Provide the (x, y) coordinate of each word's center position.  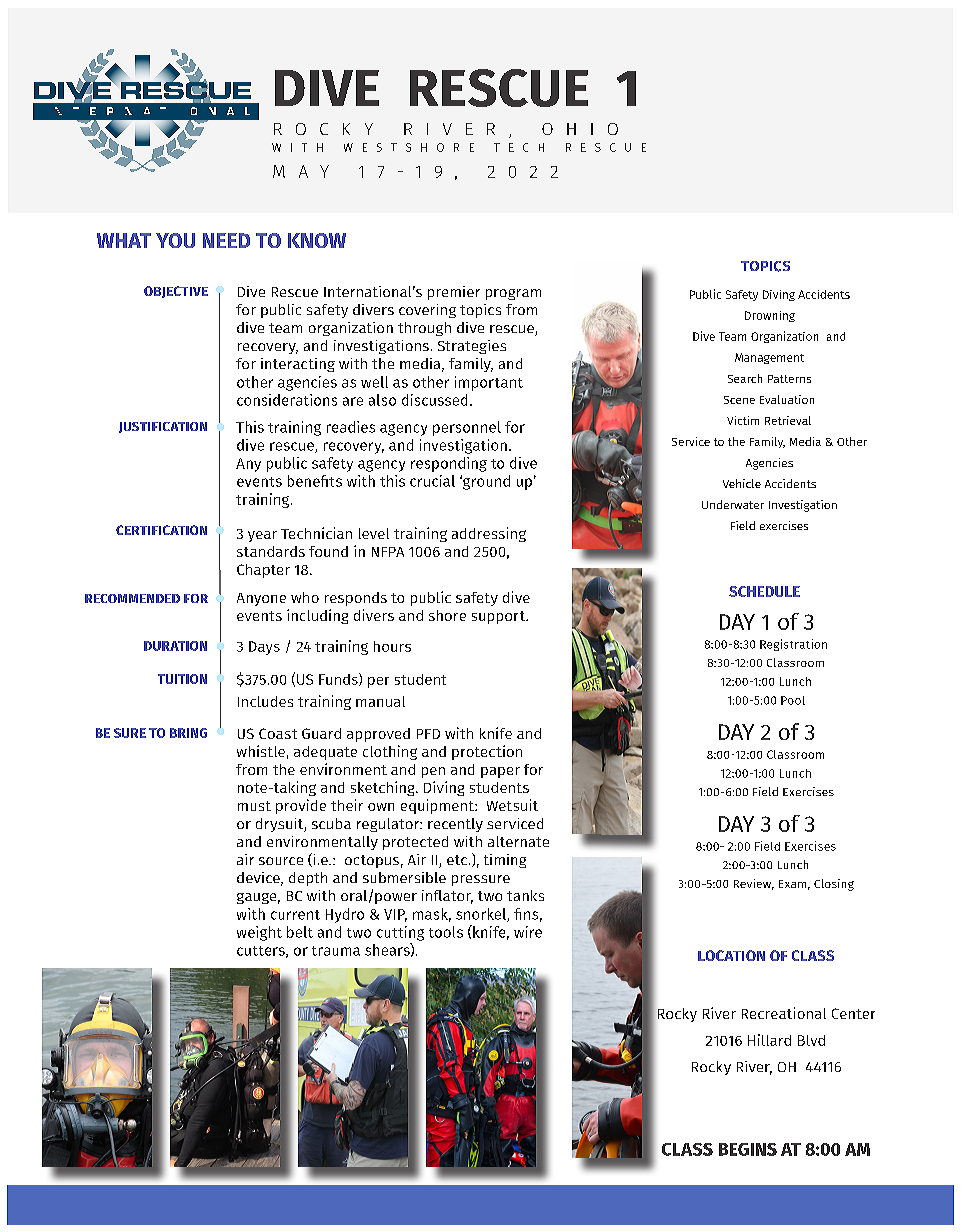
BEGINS (748, 1149)
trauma (336, 951)
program (513, 294)
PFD (428, 734)
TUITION (182, 679)
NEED (226, 240)
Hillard (769, 1040)
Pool (793, 700)
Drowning (770, 316)
